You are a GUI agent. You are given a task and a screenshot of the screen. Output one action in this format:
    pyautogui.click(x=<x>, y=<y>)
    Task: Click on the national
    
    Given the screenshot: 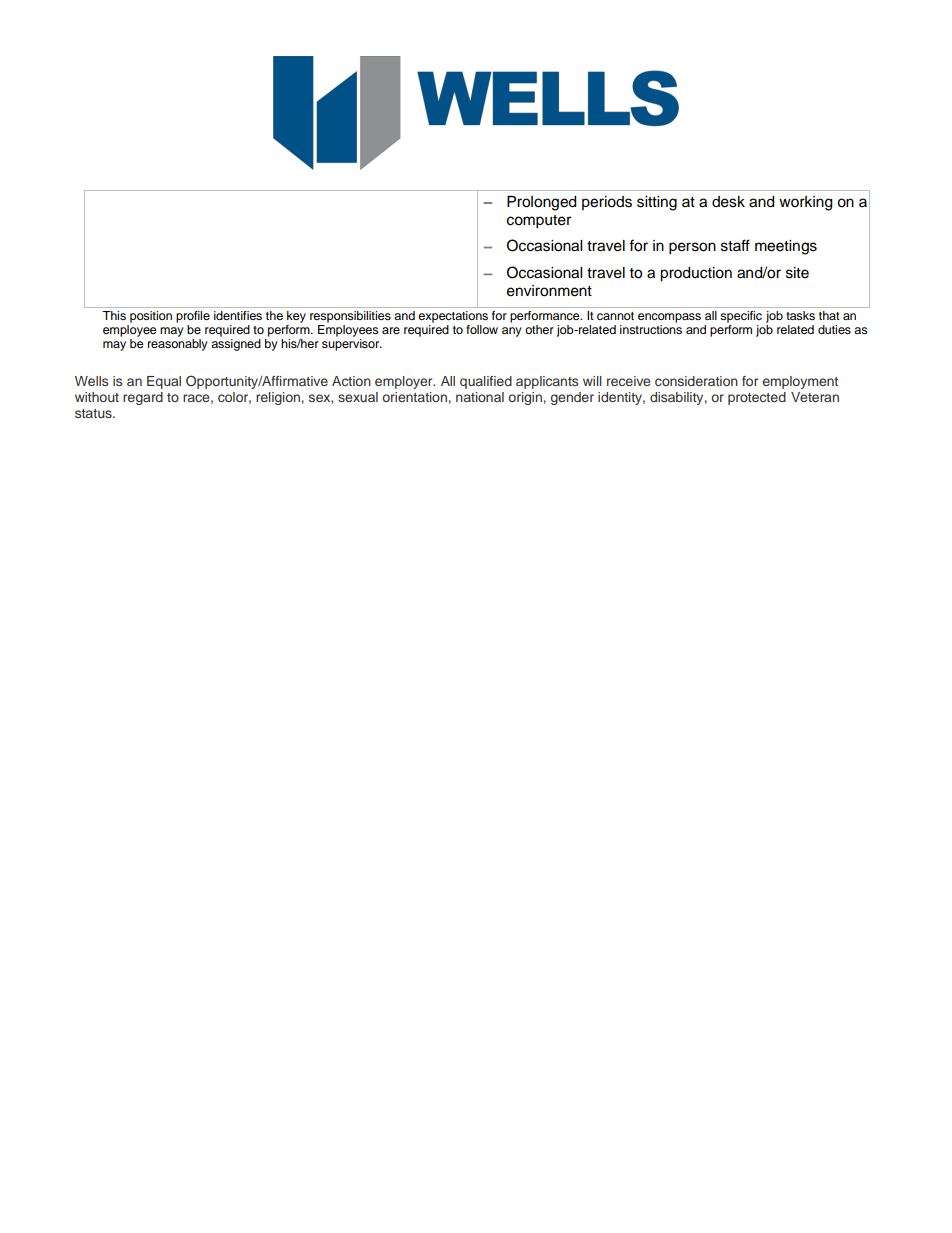 What is the action you would take?
    pyautogui.click(x=480, y=397)
